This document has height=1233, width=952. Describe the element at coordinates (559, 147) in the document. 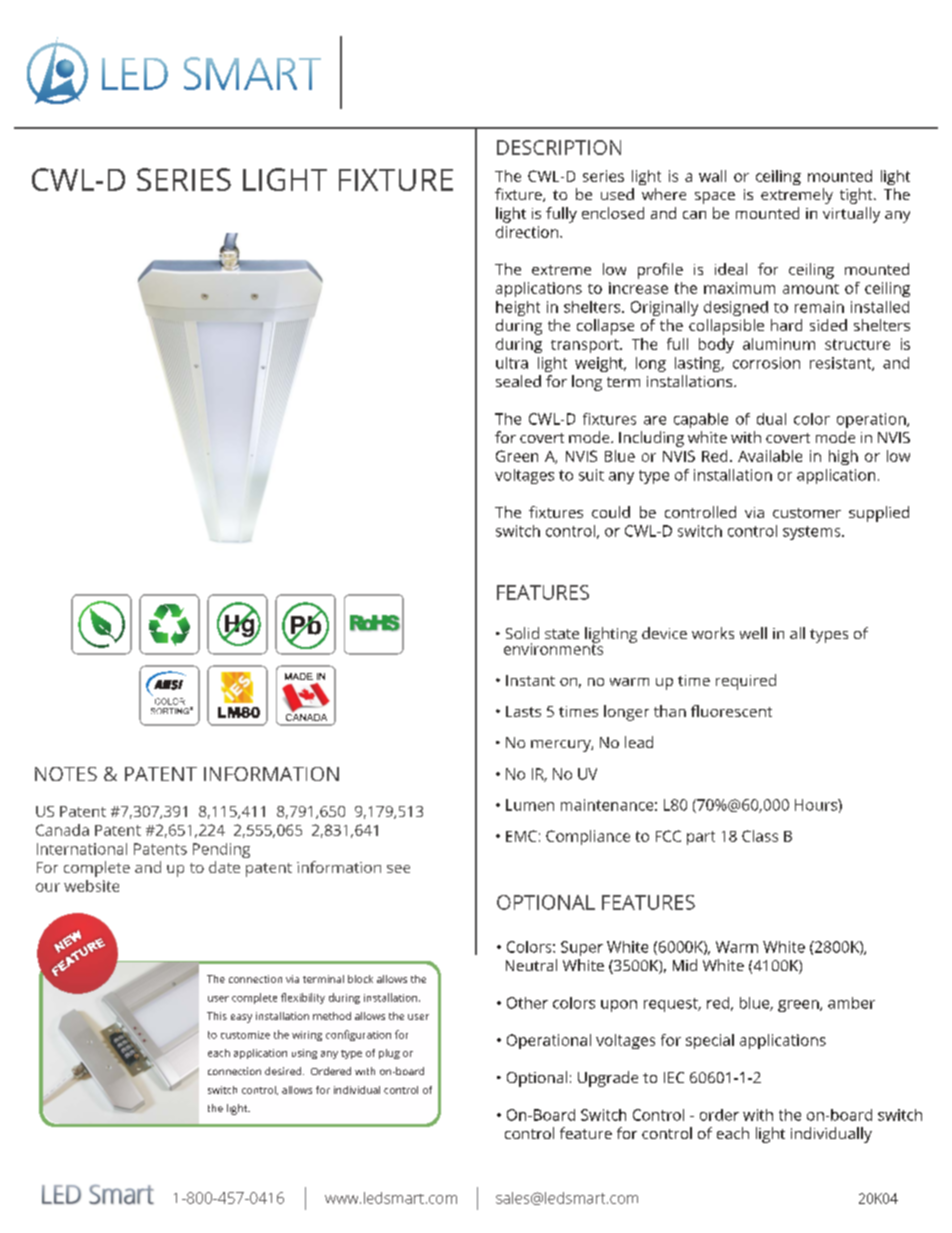

I see `DESCRIPTION` at that location.
